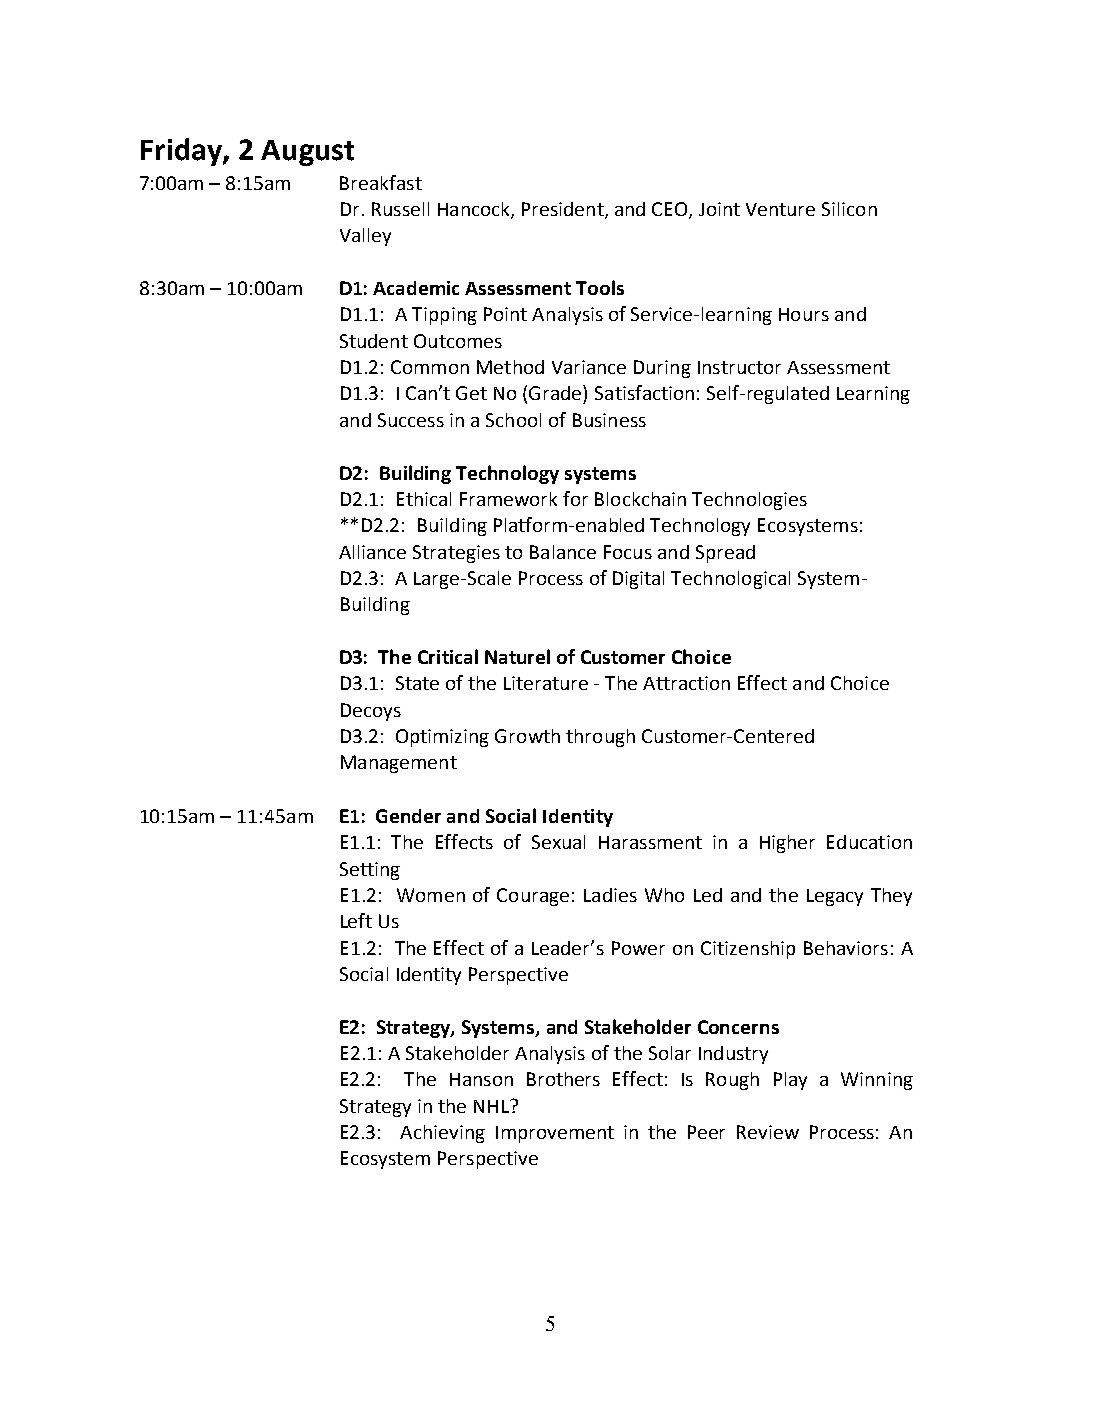 This screenshot has width=1101, height=1425. I want to click on Venture, so click(780, 209).
